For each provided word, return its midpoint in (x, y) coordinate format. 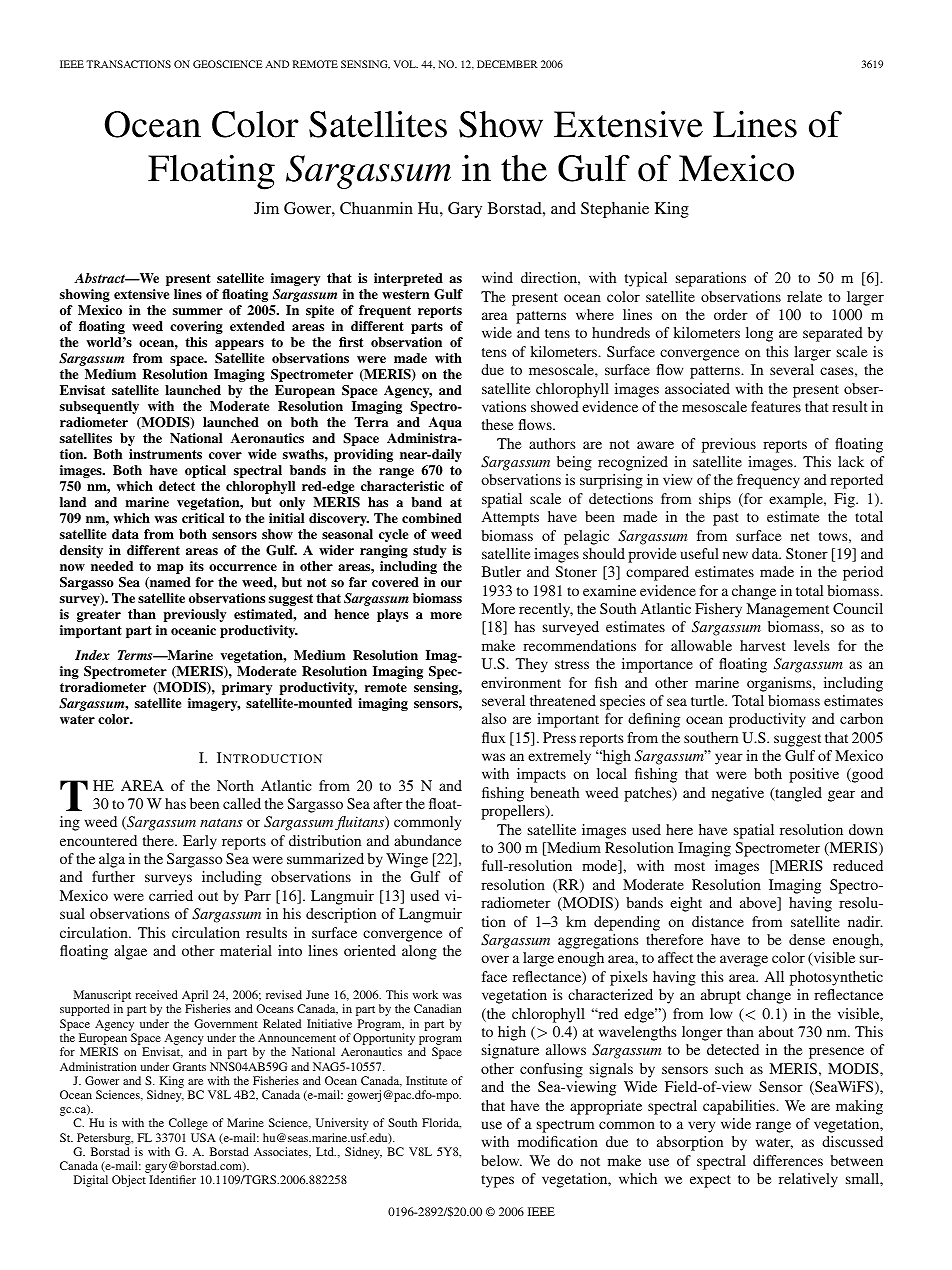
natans (221, 822)
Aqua (445, 423)
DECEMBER (507, 64)
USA (203, 1137)
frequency (768, 481)
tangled (797, 794)
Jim (266, 208)
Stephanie (615, 210)
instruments (165, 454)
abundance (428, 840)
